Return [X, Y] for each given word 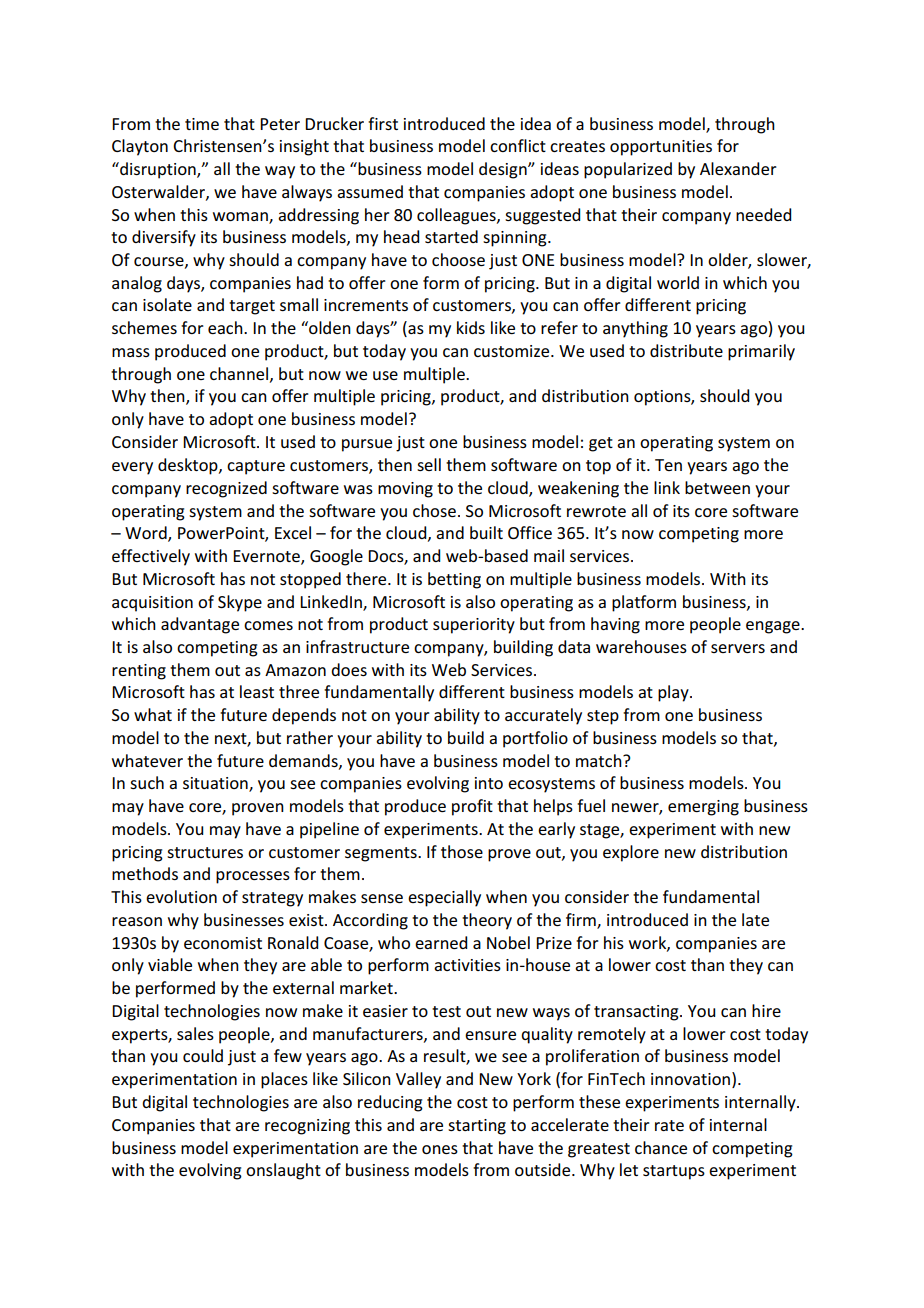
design [504, 170]
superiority [474, 626]
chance [661, 1147]
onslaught [283, 1171]
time [202, 124]
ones [440, 1149]
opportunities [661, 148]
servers [738, 648]
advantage [200, 625]
